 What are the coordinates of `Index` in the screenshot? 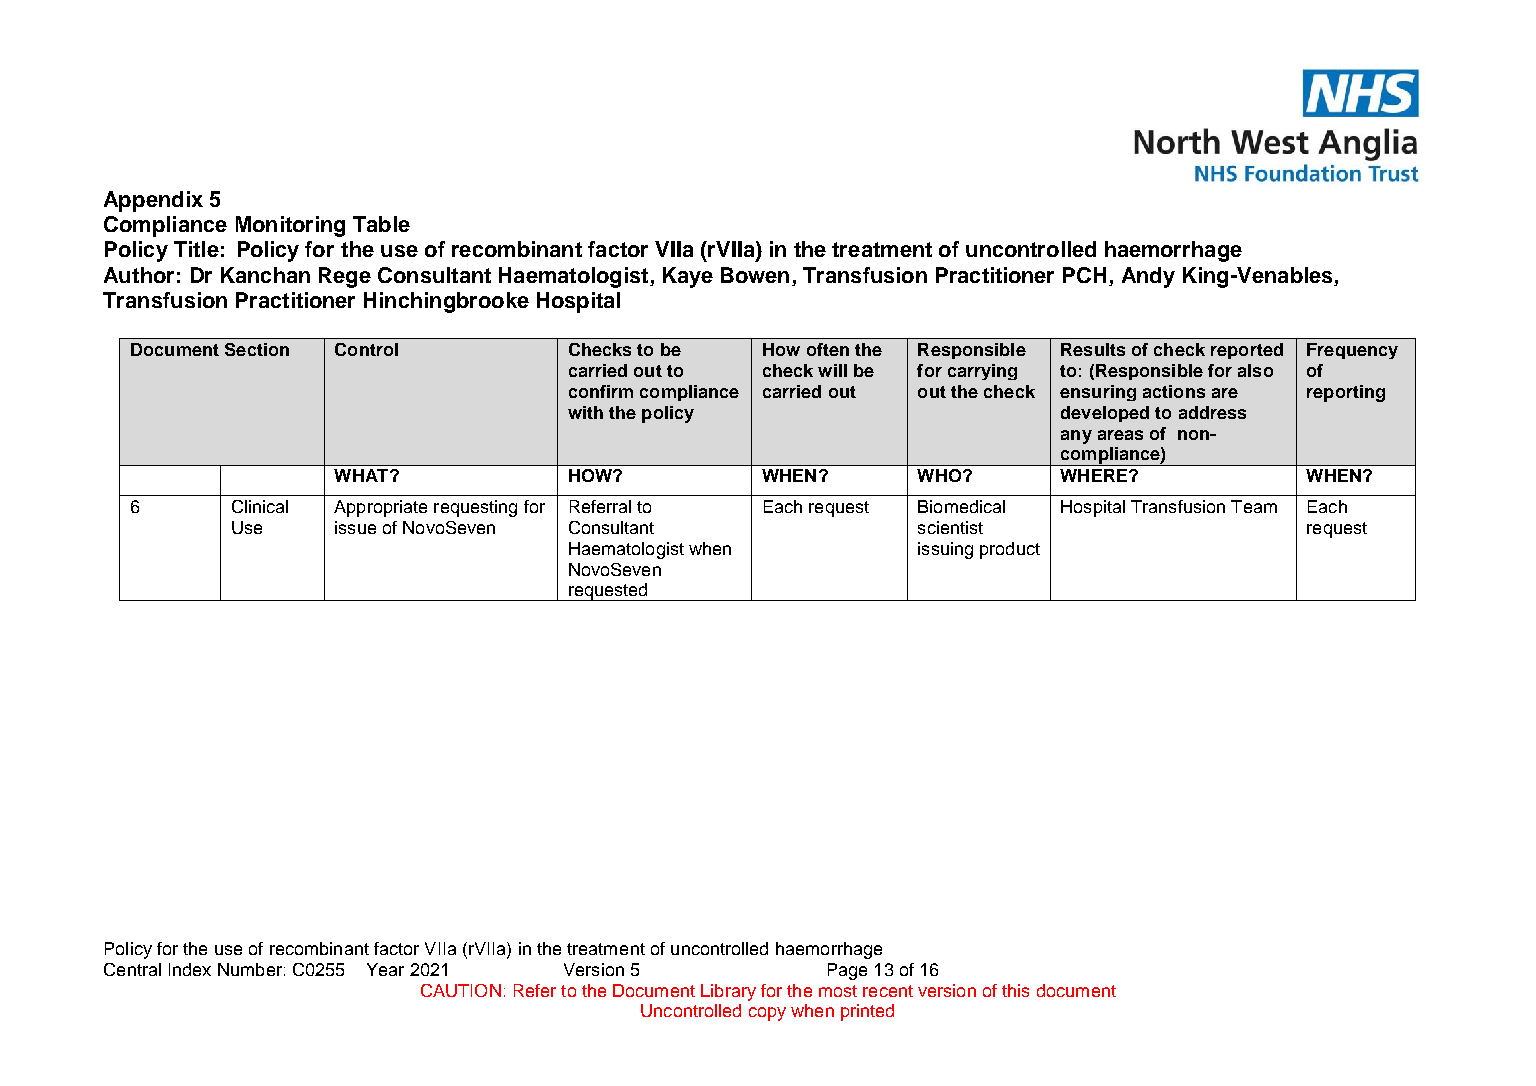 It's located at (190, 969).
